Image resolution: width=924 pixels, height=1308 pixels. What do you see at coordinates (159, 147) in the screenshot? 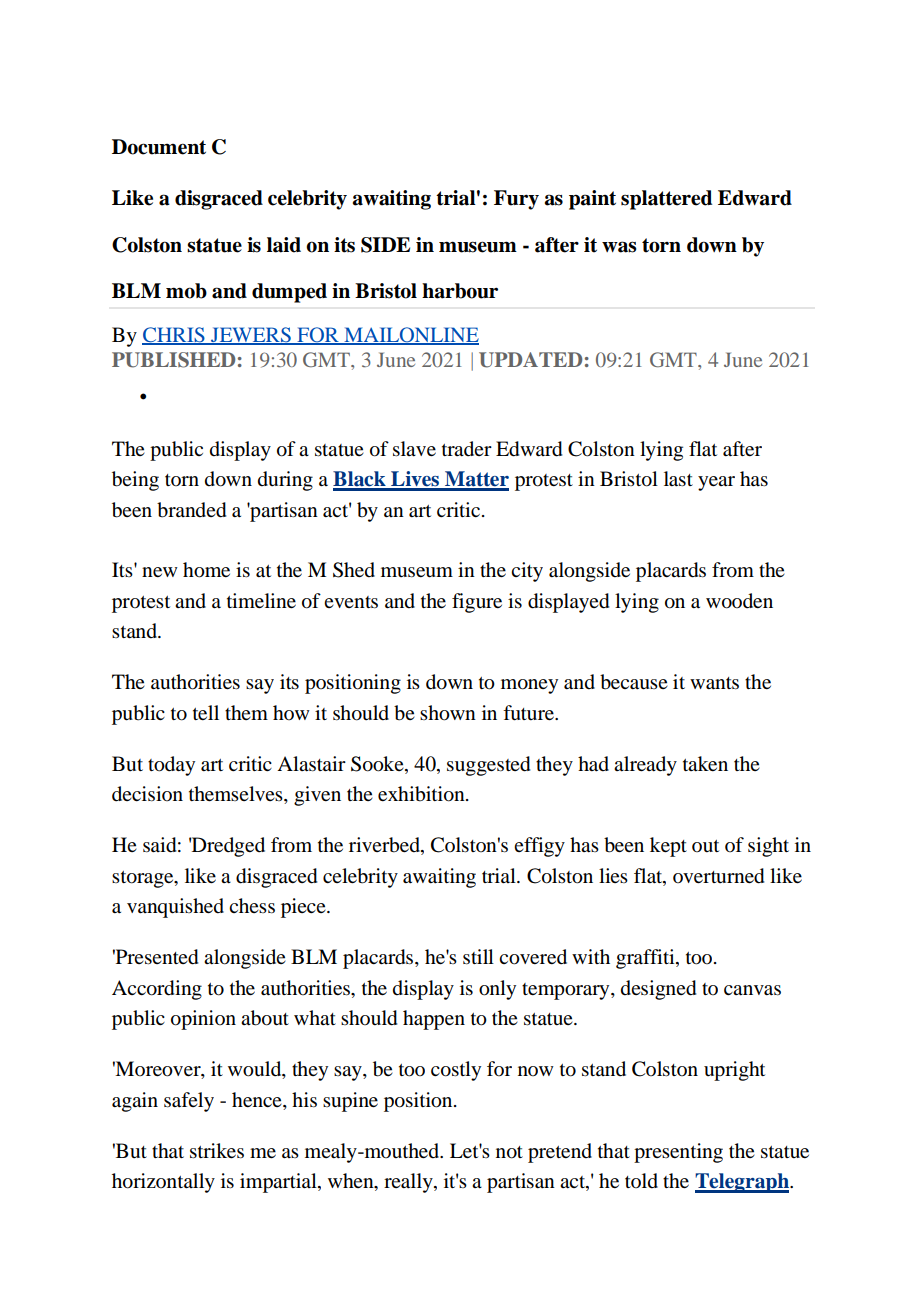
I see `Document` at bounding box center [159, 147].
